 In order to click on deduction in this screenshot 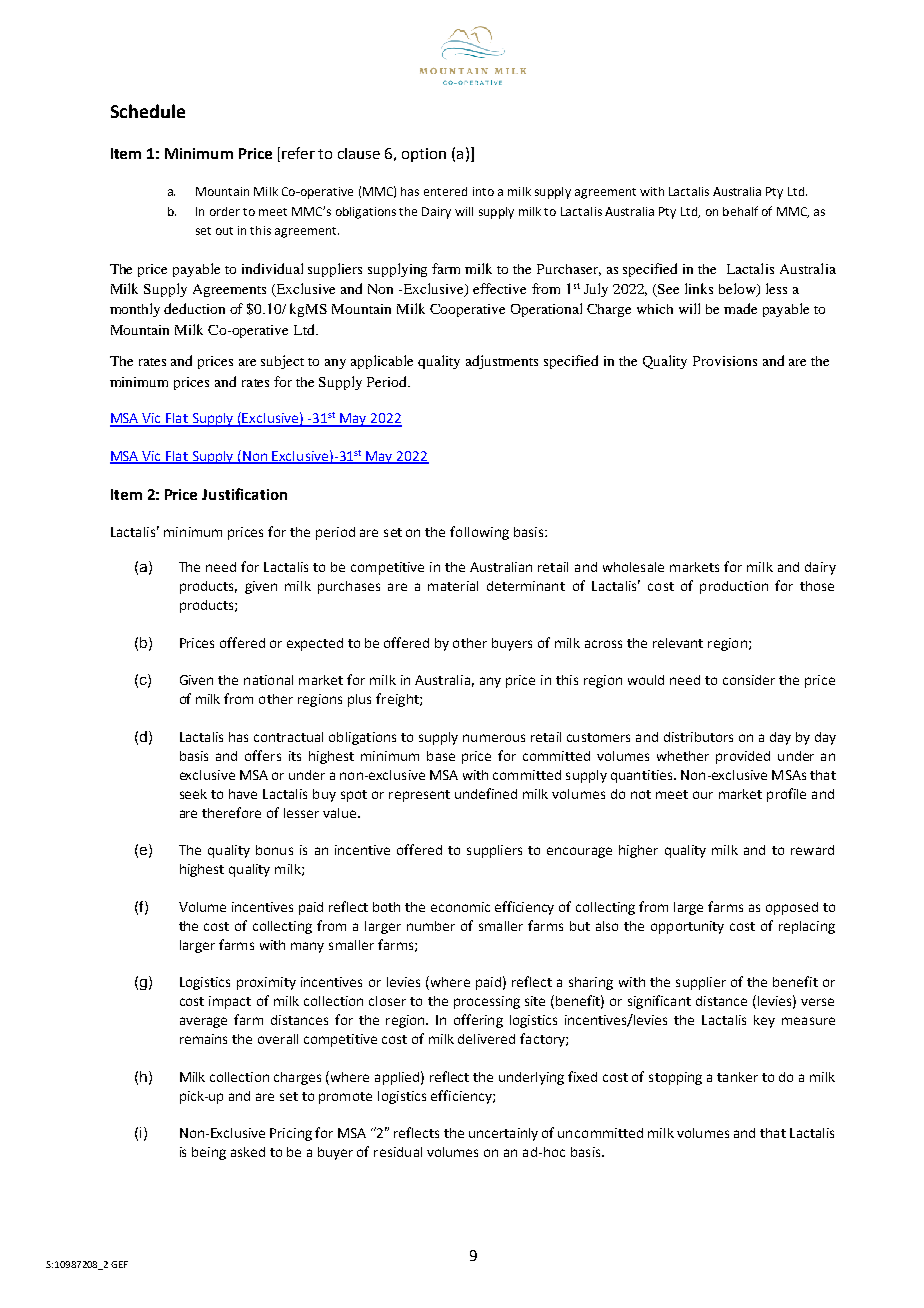, I will do `click(194, 308)`.
